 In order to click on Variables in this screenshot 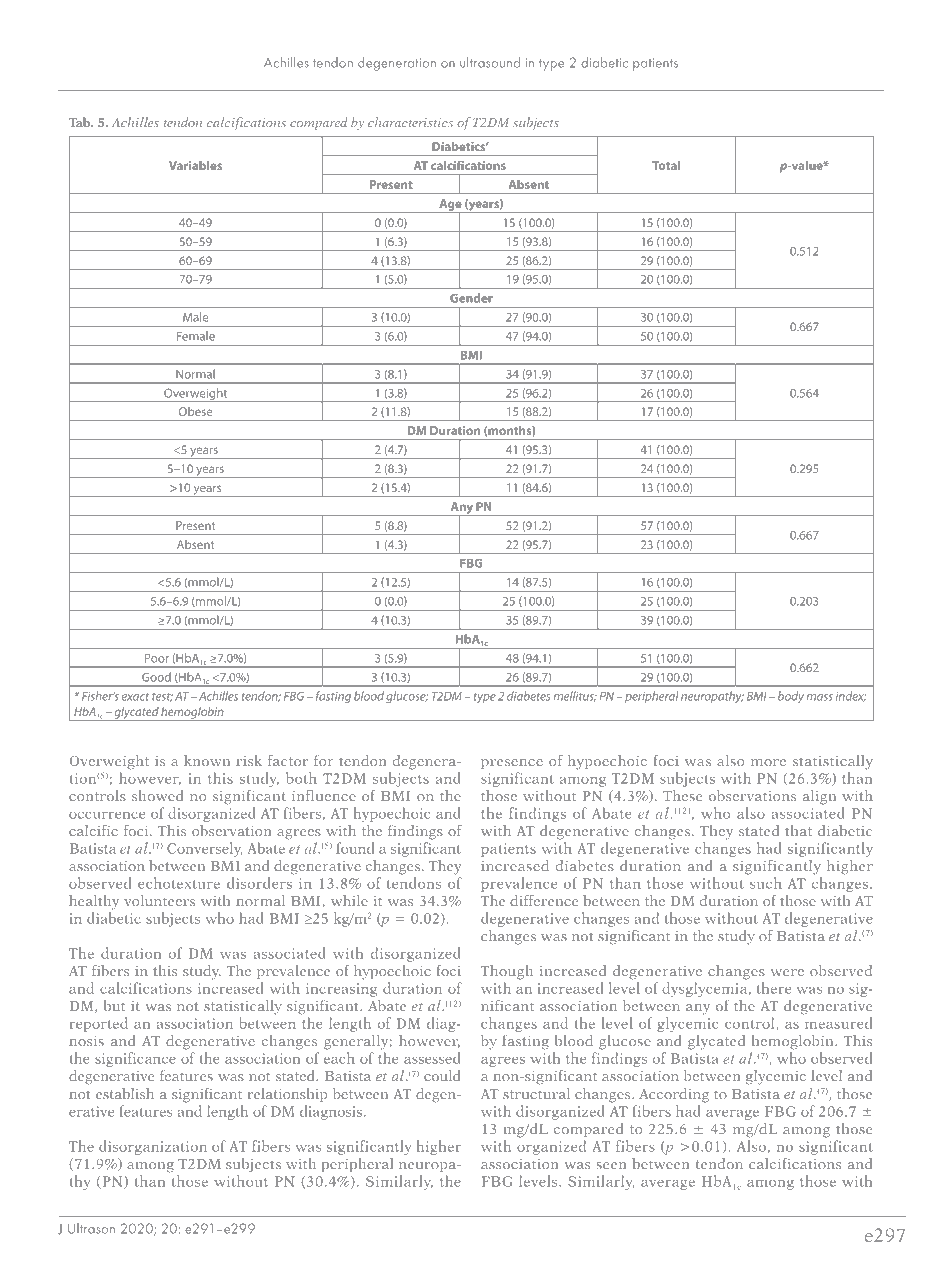, I will do `click(195, 165)`.
